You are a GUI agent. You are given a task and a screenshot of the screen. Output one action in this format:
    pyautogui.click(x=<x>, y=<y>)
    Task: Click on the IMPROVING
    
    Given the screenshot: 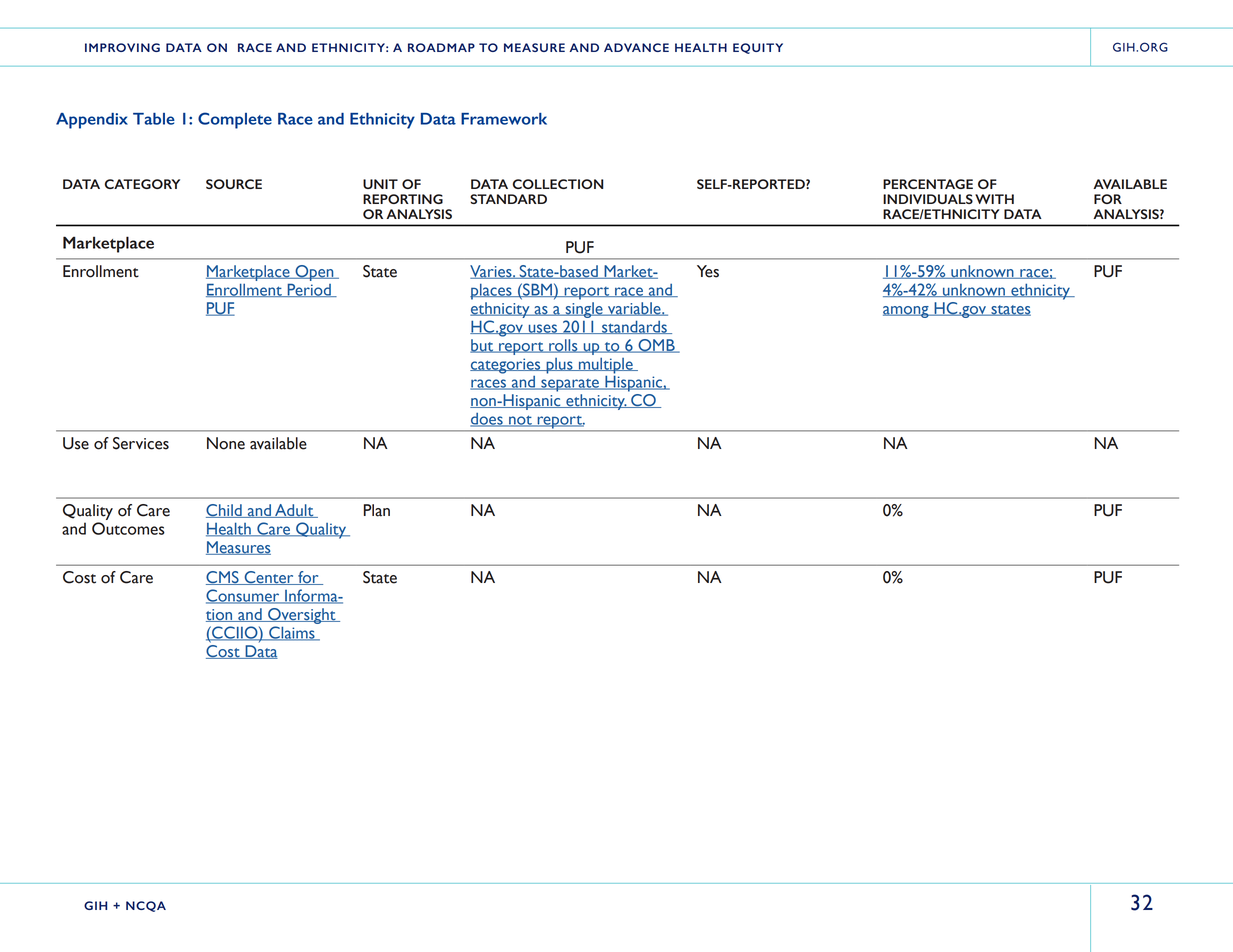 What is the action you would take?
    pyautogui.click(x=122, y=47)
